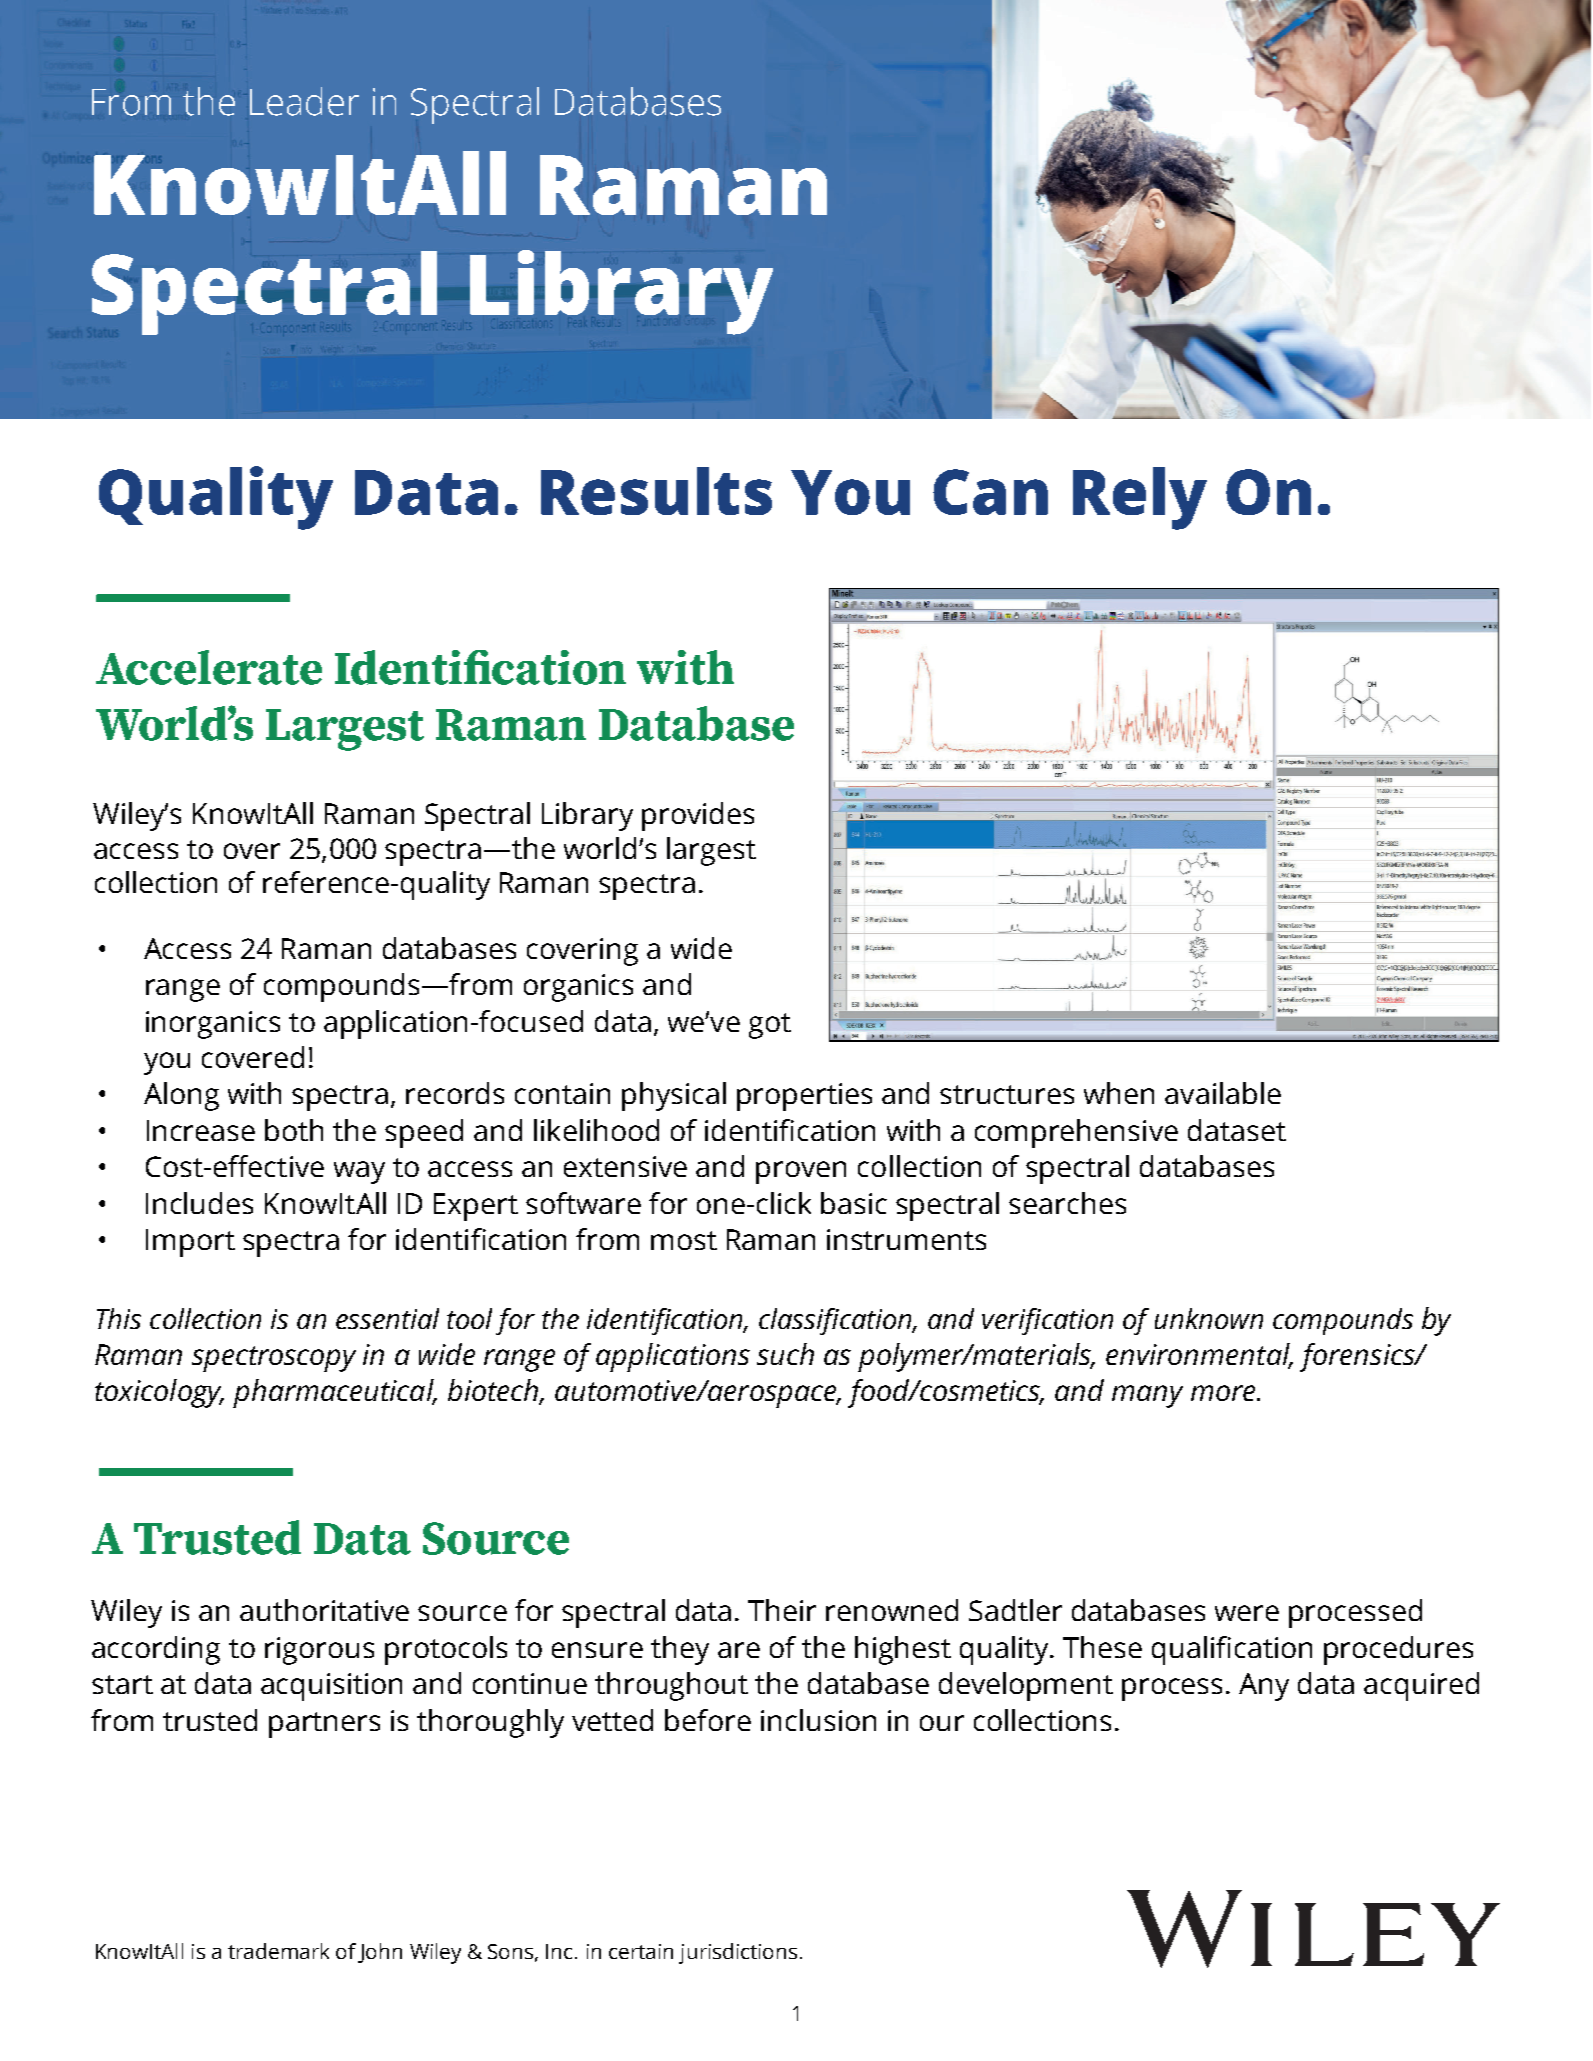 The width and height of the document is (1593, 2061). Describe the element at coordinates (990, 492) in the document. I see `Can` at that location.
